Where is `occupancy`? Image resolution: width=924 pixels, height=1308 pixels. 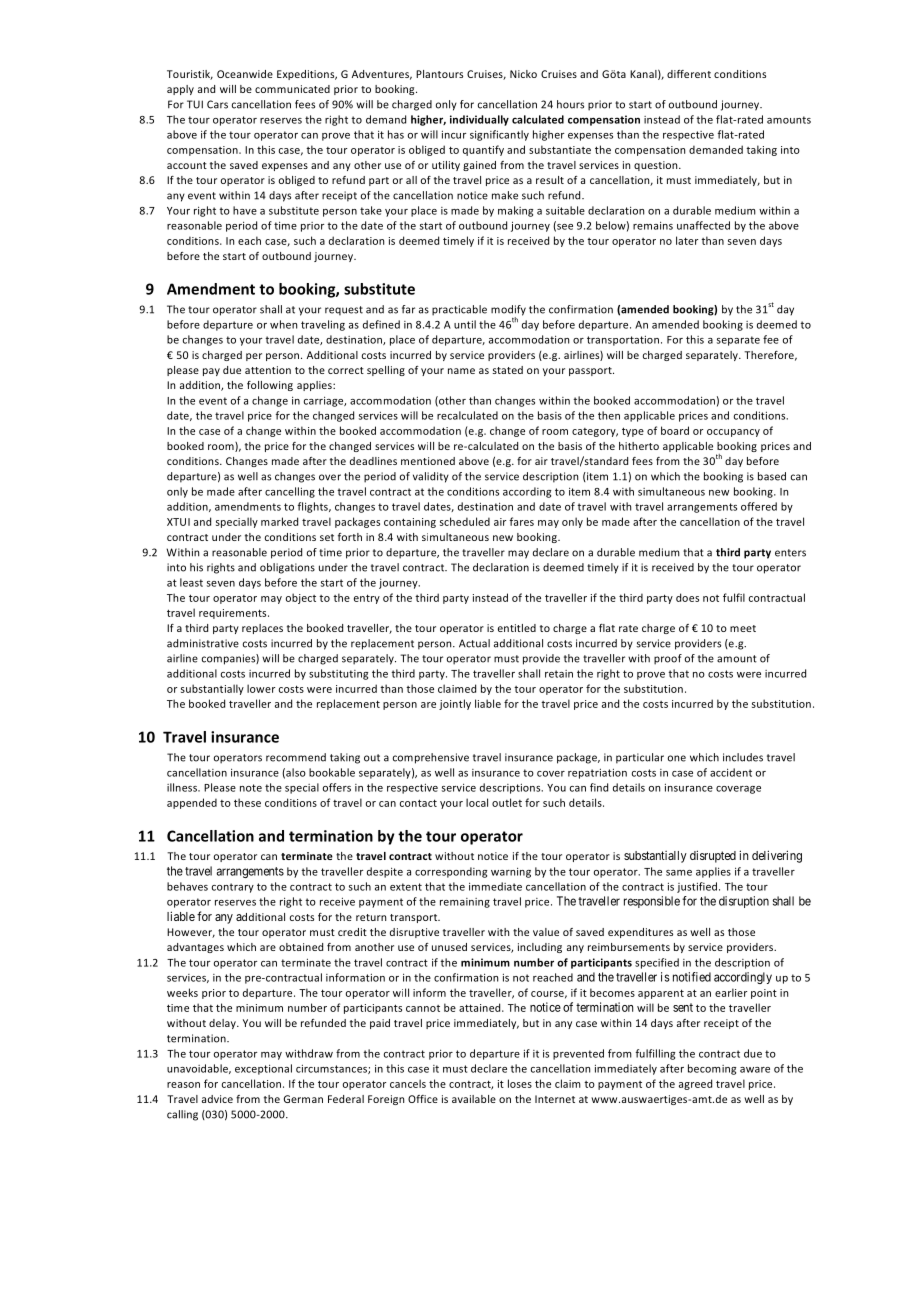 occupancy is located at coordinates (733, 433).
